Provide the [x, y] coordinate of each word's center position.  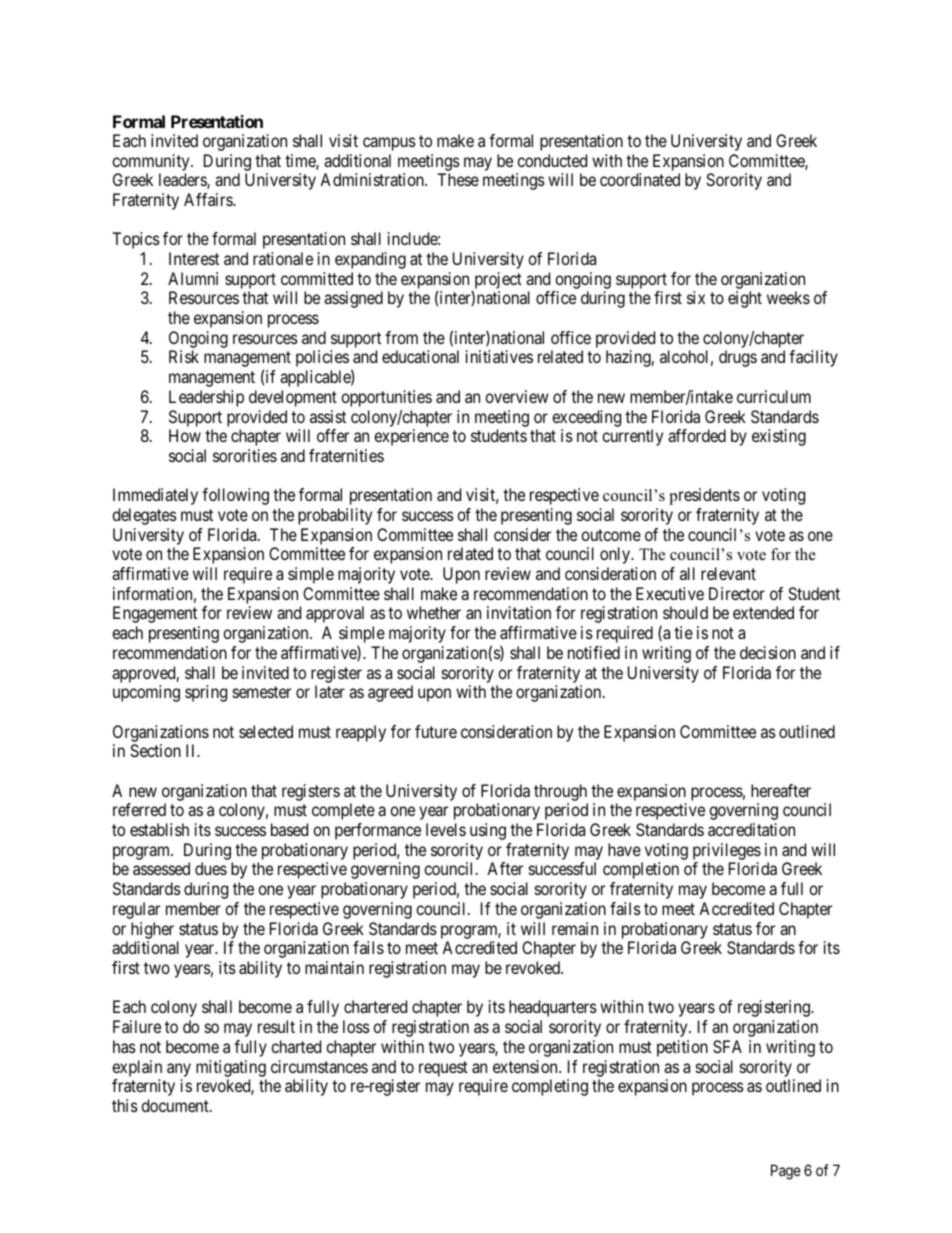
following [235, 496]
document [176, 1105]
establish [159, 829]
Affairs [209, 199]
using [488, 831]
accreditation [751, 829]
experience [411, 437]
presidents [704, 496]
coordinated [640, 179]
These [458, 179]
